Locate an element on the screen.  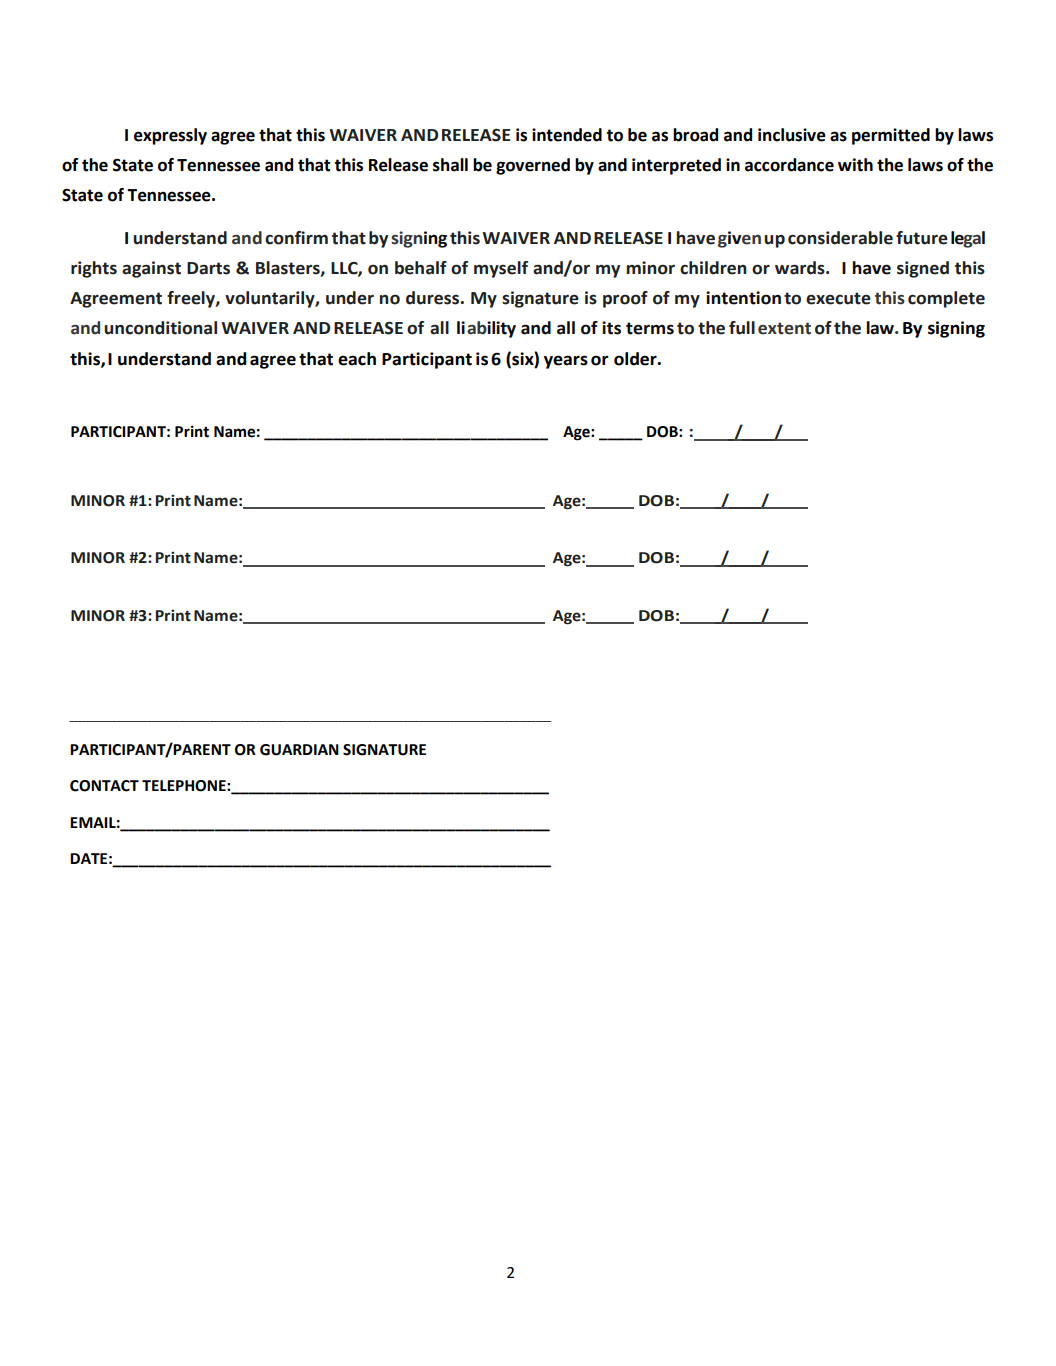
proof is located at coordinates (625, 299).
